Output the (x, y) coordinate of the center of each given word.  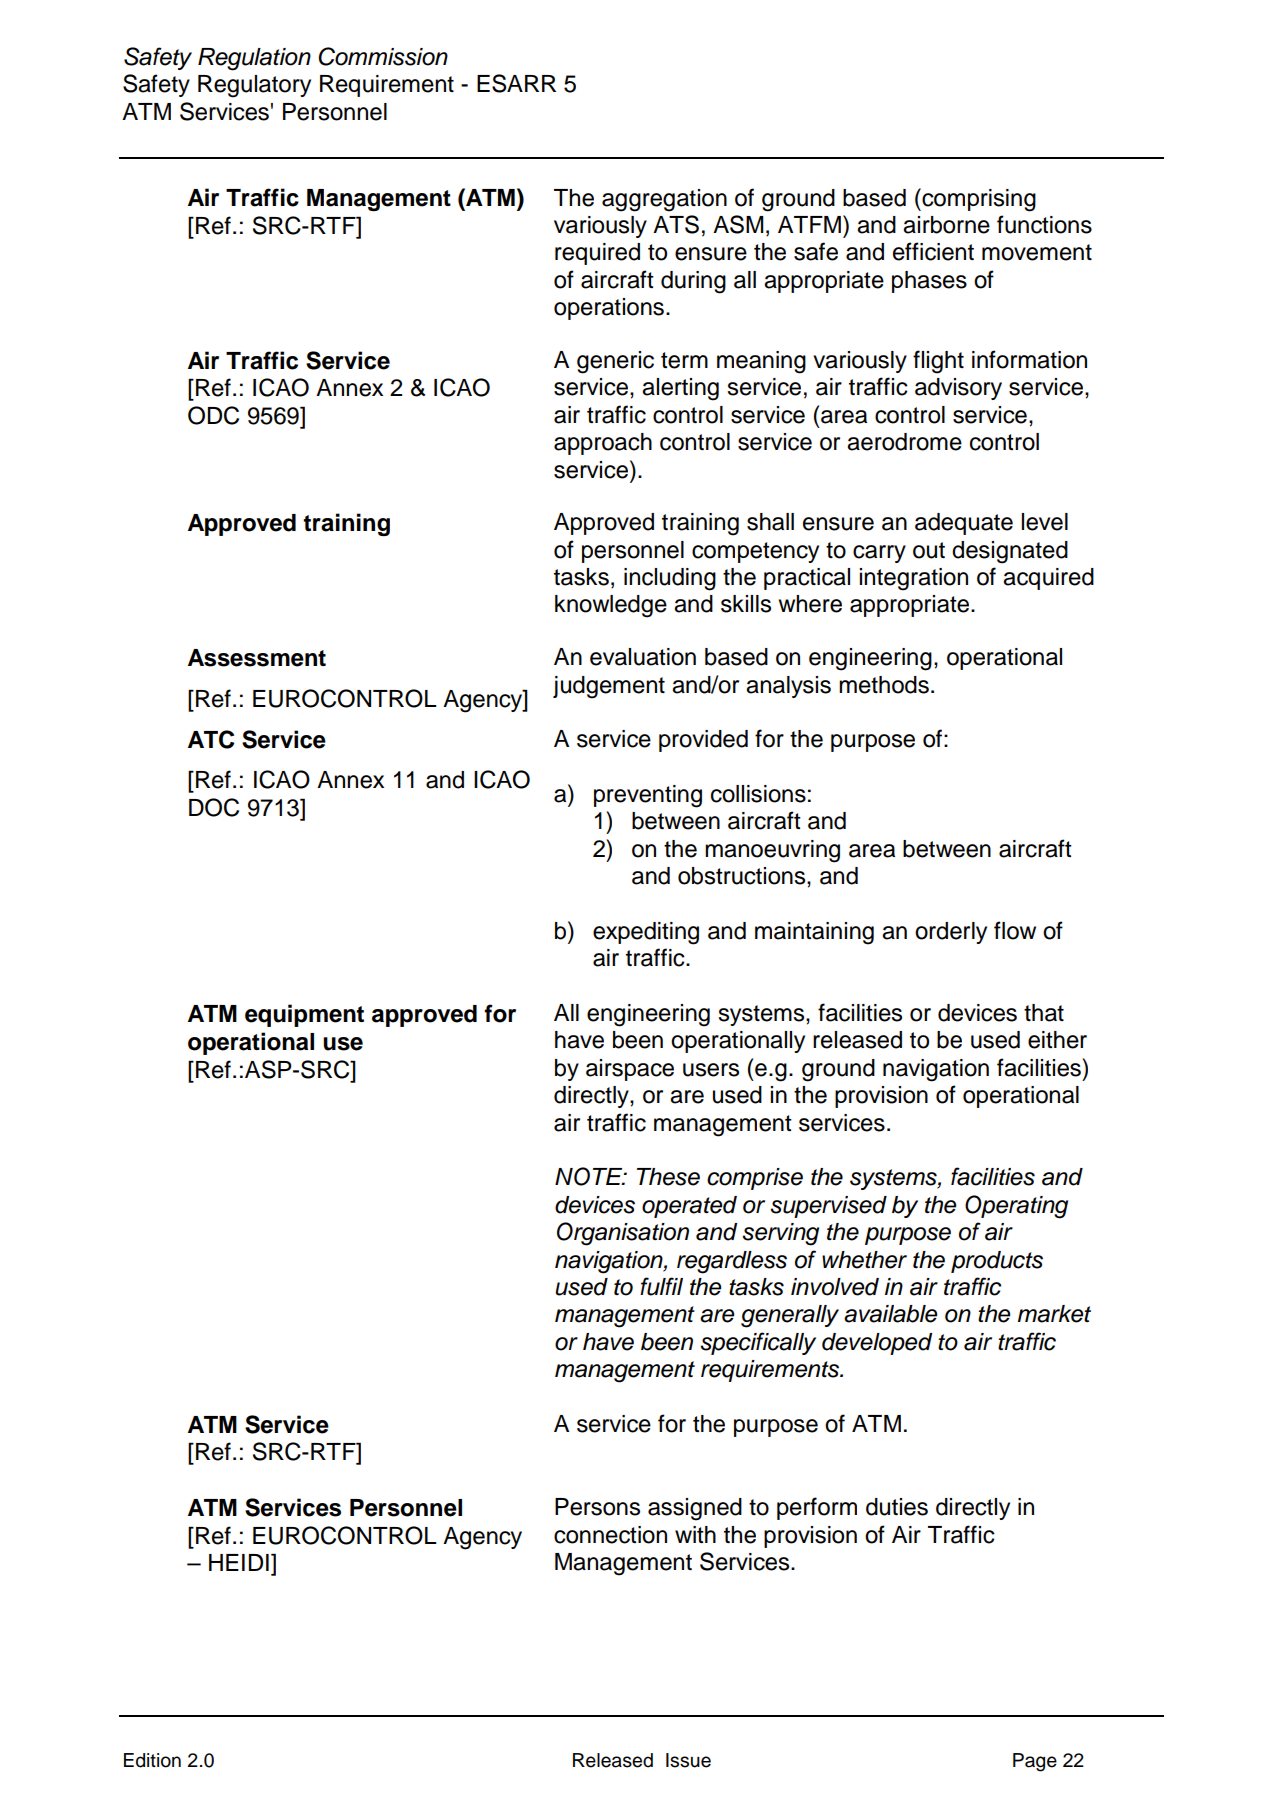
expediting (646, 933)
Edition (152, 1760)
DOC (214, 807)
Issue (688, 1760)
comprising (978, 200)
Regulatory (254, 86)
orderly (951, 933)
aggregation (664, 200)
